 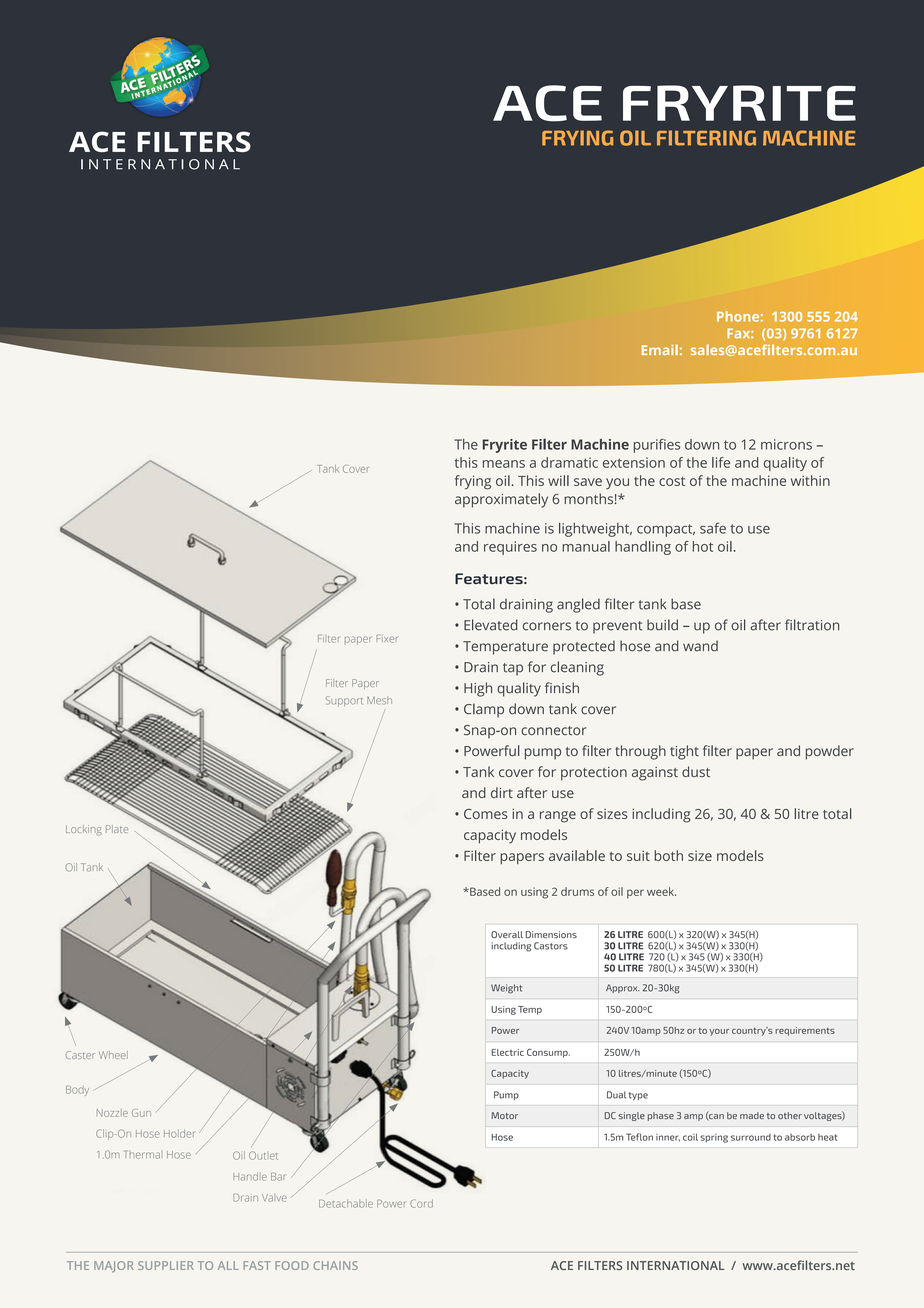 What do you see at coordinates (485, 814) in the screenshot?
I see `Comes` at bounding box center [485, 814].
